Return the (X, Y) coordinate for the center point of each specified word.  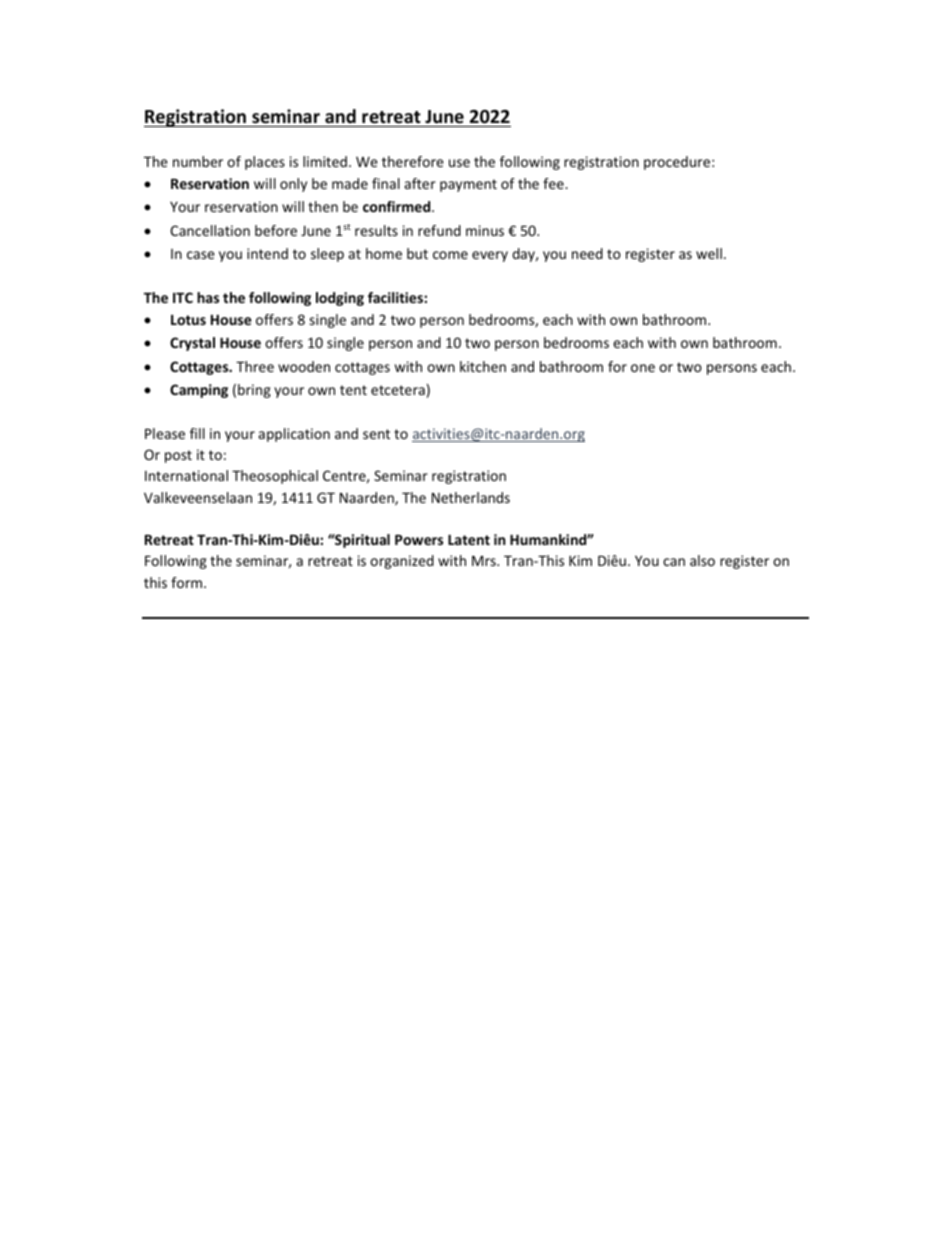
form (188, 582)
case (201, 255)
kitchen (483, 366)
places (265, 163)
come (450, 255)
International (186, 475)
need (587, 253)
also (702, 560)
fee (554, 183)
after (420, 183)
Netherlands (471, 497)
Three (255, 366)
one (643, 368)
